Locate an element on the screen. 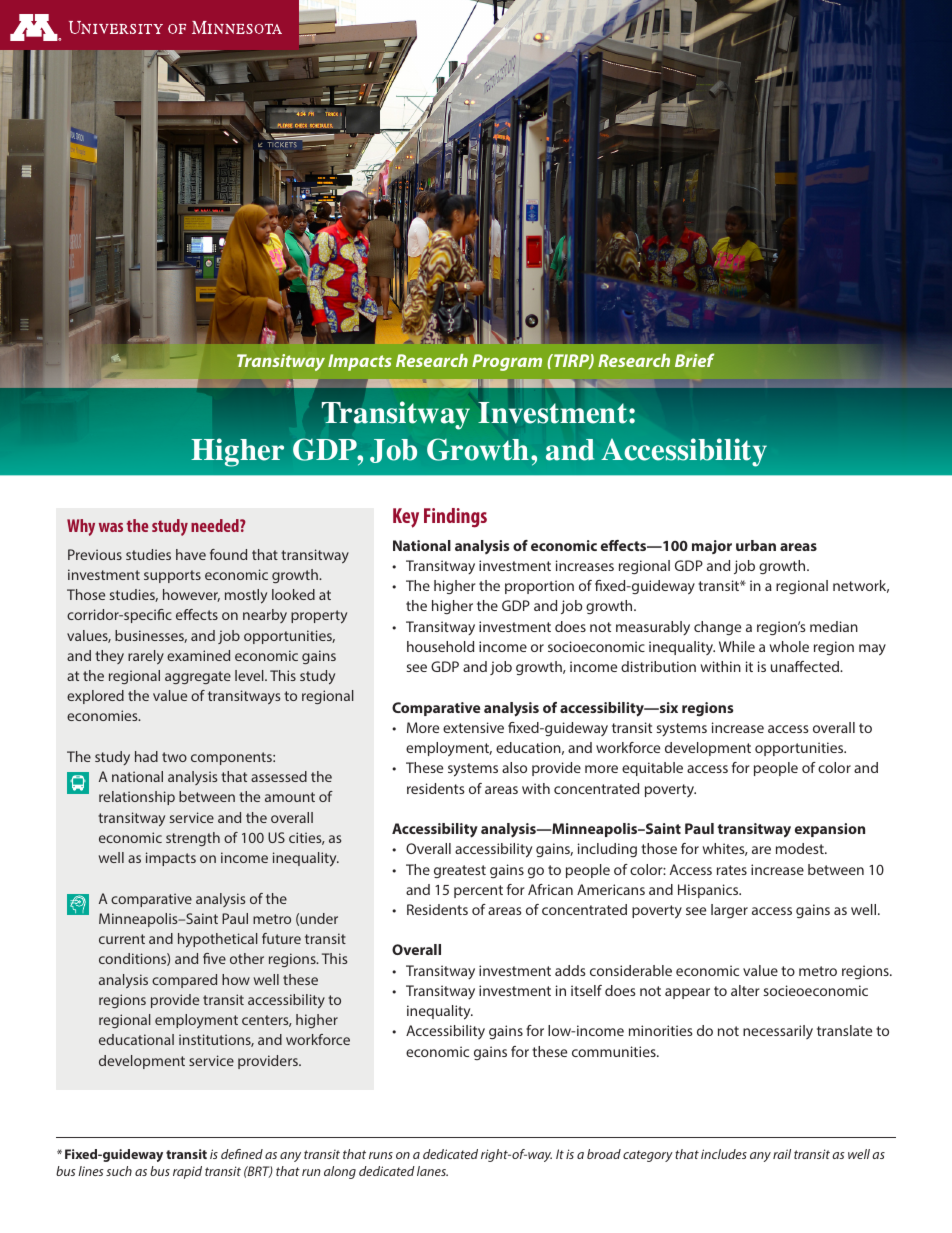 The image size is (952, 1233). Program is located at coordinates (507, 362).
